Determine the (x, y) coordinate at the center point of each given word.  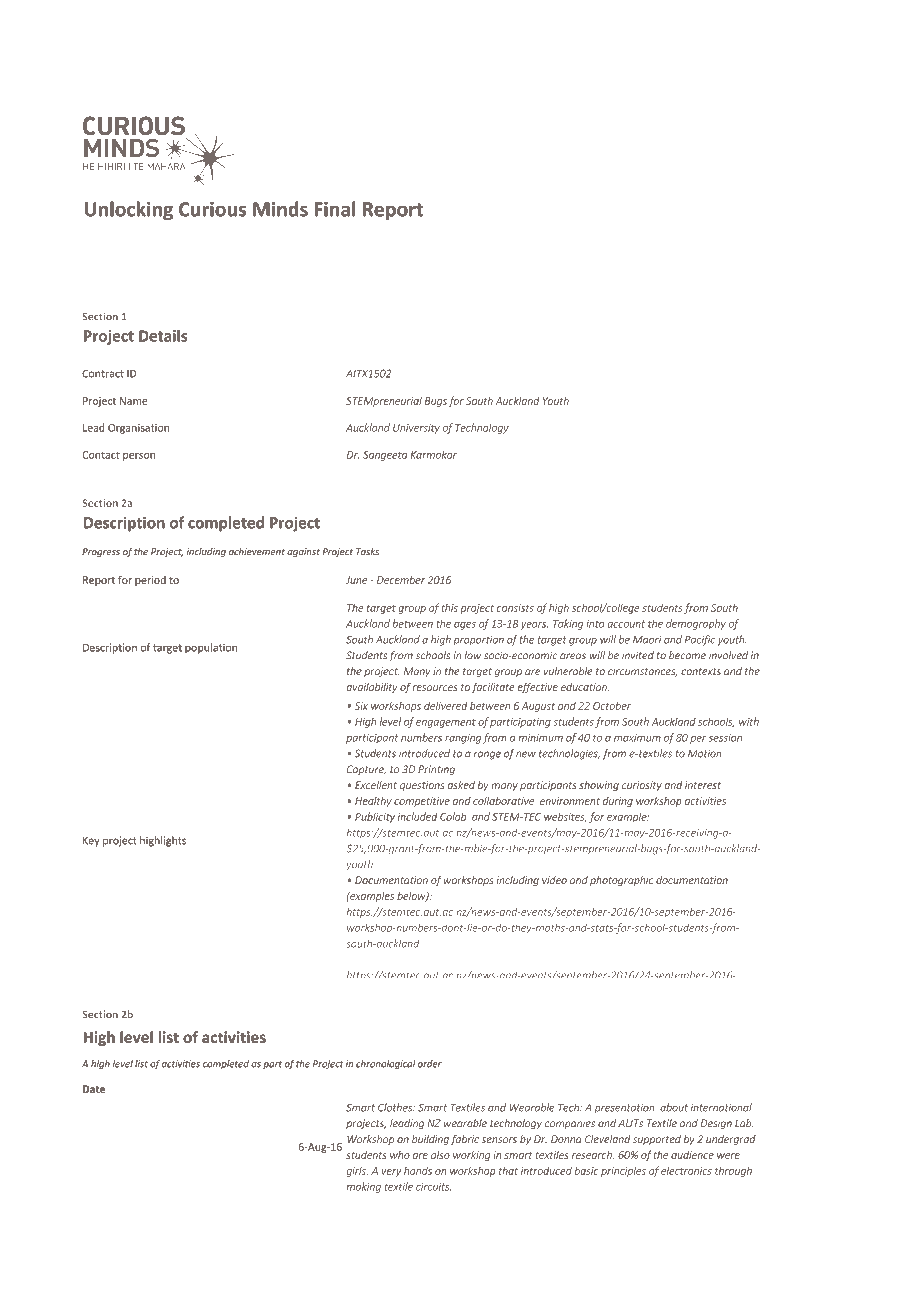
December (401, 580)
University (416, 429)
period (150, 581)
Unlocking (129, 210)
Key (91, 841)
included (417, 816)
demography (696, 624)
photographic (621, 881)
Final (335, 209)
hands (418, 1170)
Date (94, 1089)
